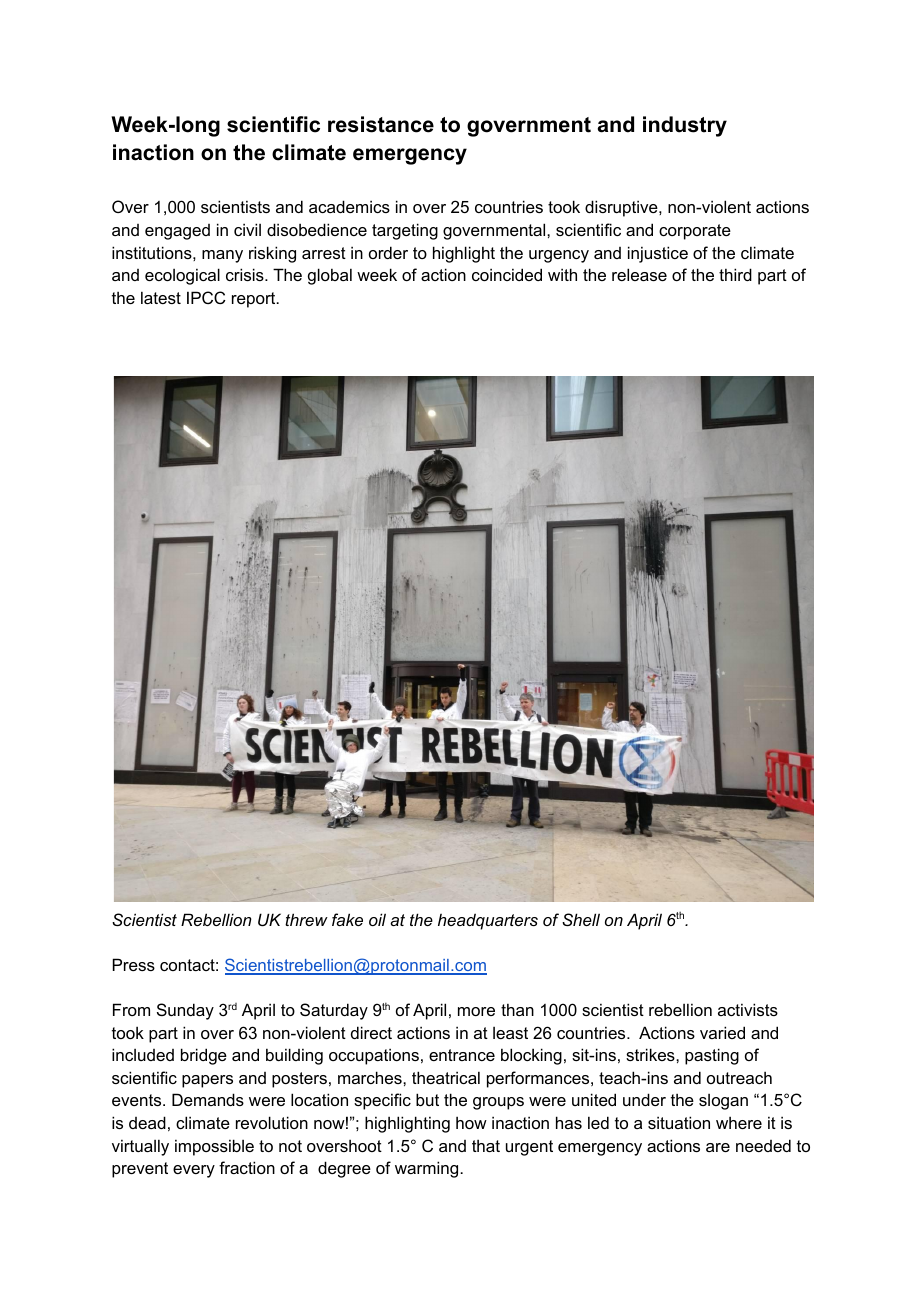 The height and width of the page is (1307, 924). I want to click on Shell, so click(581, 919).
